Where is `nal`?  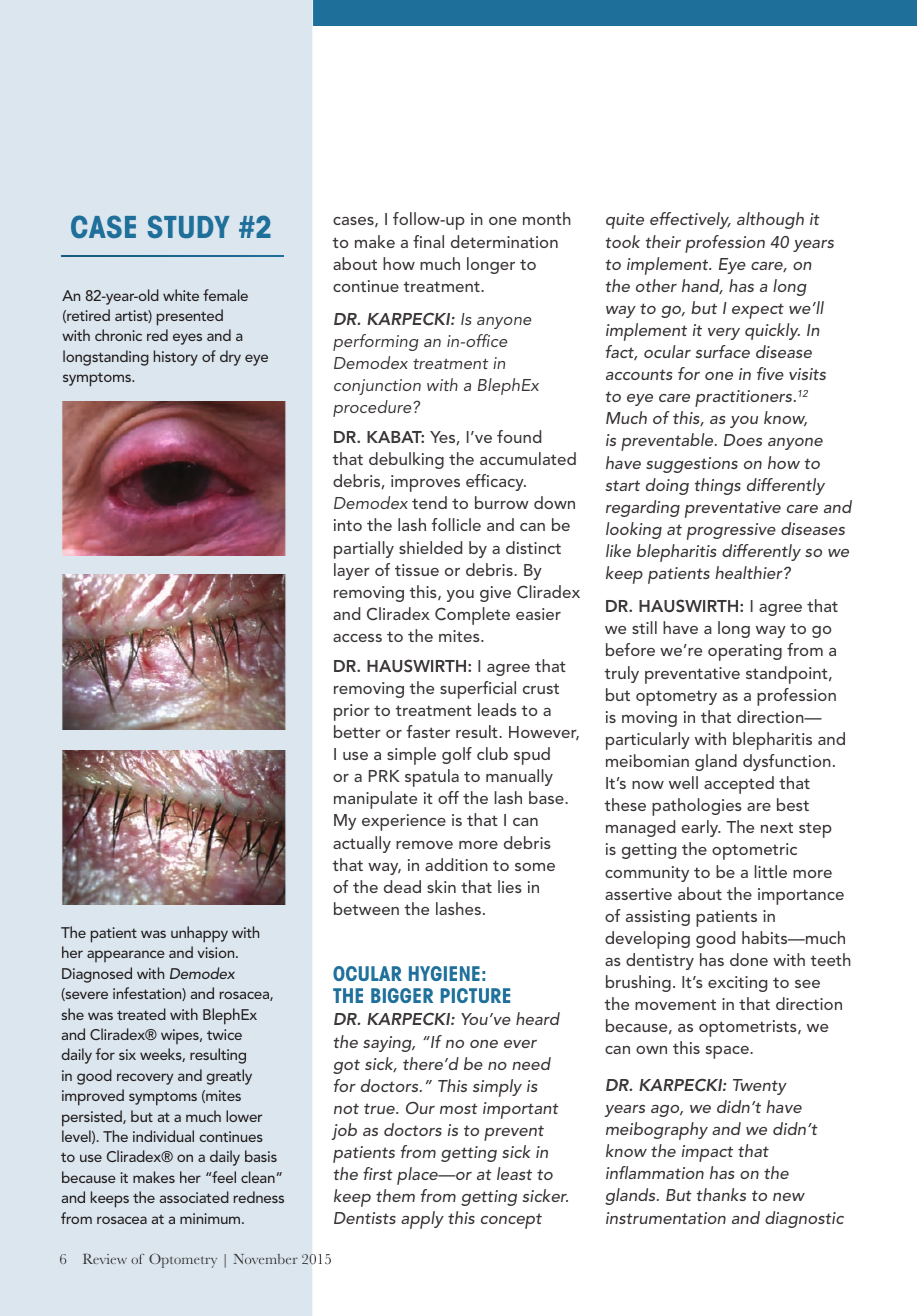 nal is located at coordinates (434, 241).
